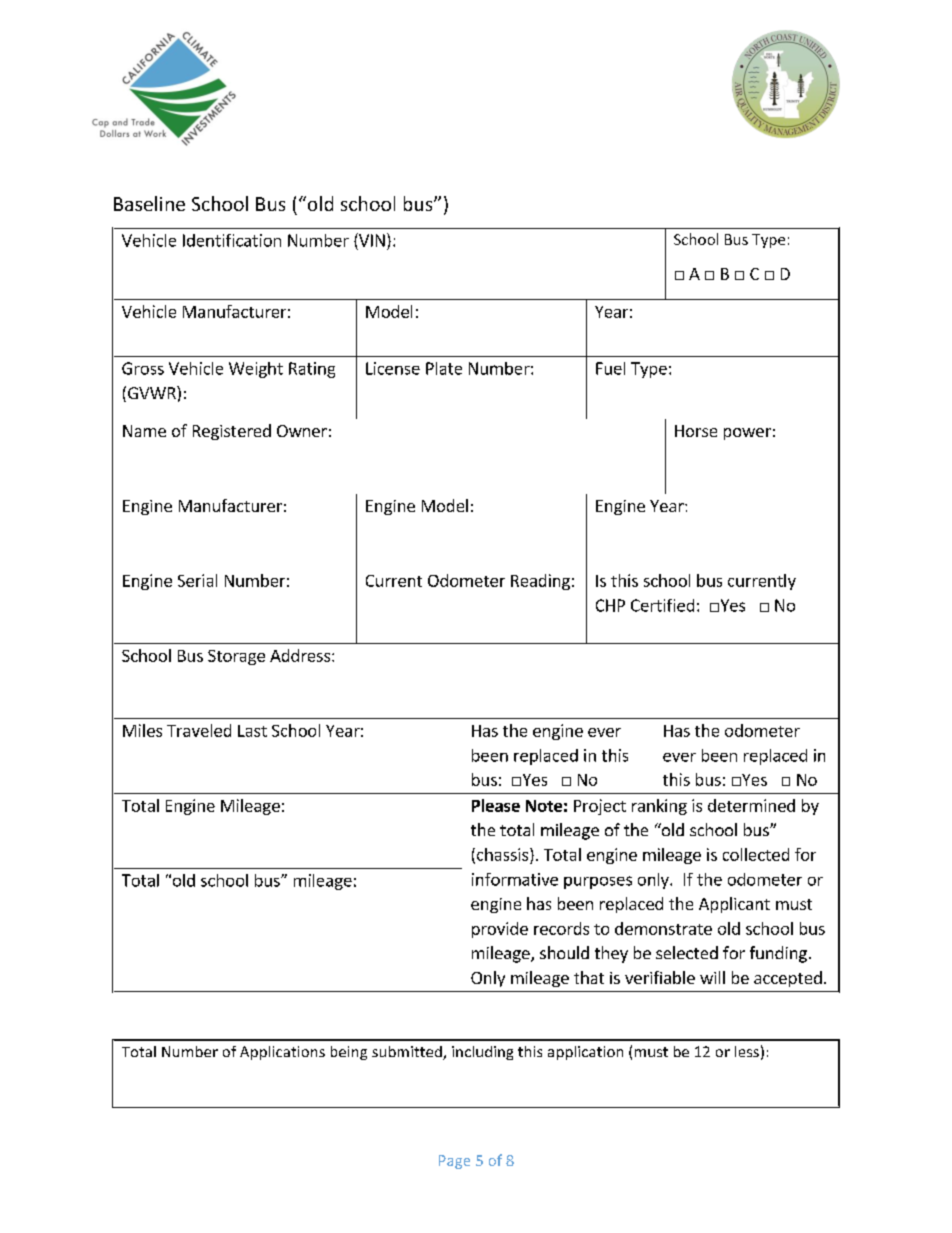 This screenshot has height=1233, width=952. What do you see at coordinates (197, 580) in the screenshot?
I see `Serial` at bounding box center [197, 580].
